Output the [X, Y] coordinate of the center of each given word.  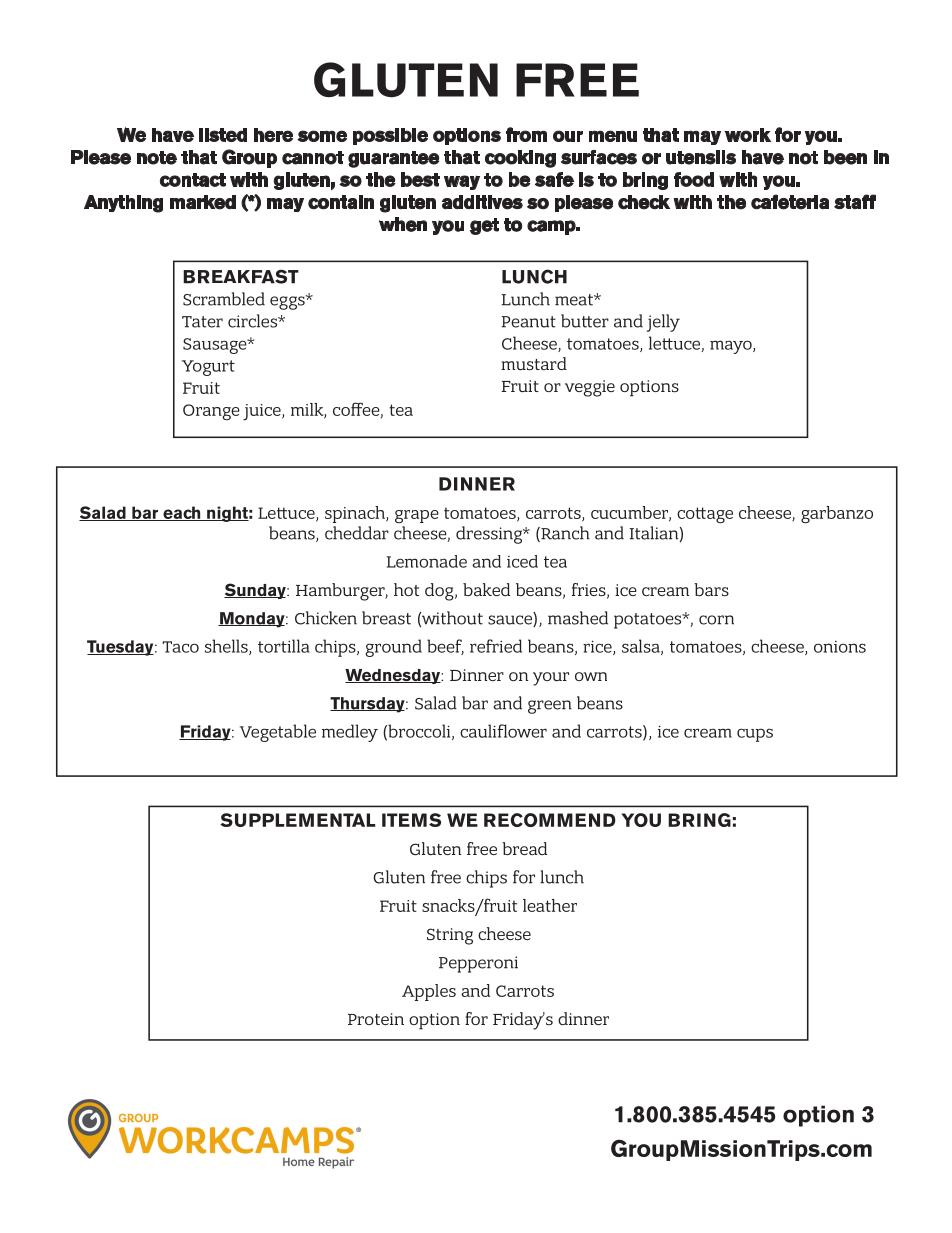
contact [193, 180]
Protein [376, 1019]
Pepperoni [478, 964]
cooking [520, 159]
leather [550, 905]
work [747, 135]
